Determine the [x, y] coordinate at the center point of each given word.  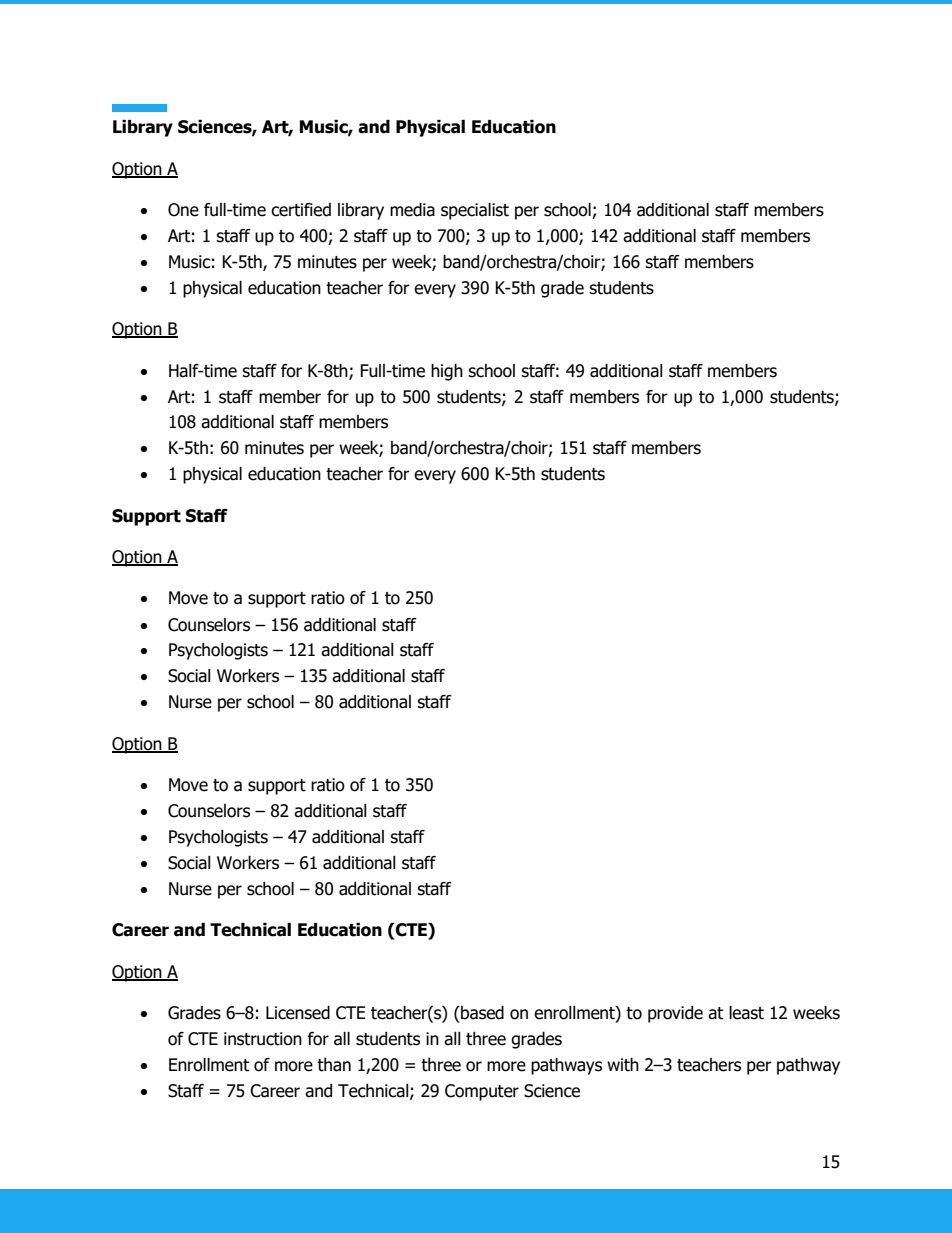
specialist [475, 211]
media [412, 210]
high [447, 372]
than [334, 1065]
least [746, 1013]
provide [675, 1014]
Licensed [298, 1013]
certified [301, 210]
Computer [482, 1092]
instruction [263, 1039]
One [183, 210]
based [481, 1013]
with [623, 1065]
